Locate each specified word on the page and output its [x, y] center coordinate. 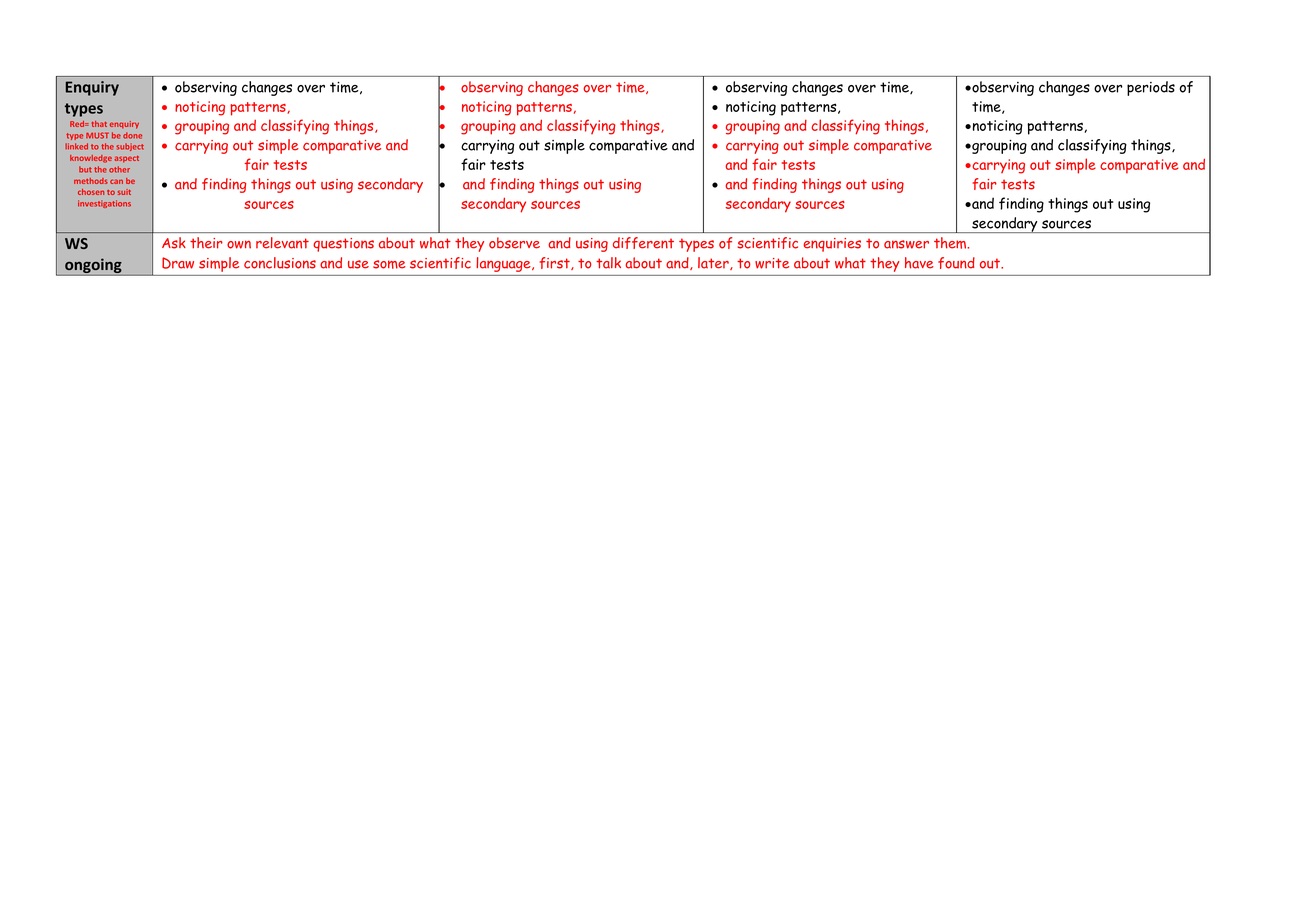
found [956, 263]
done [132, 135]
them [951, 243]
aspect [127, 159]
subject [130, 147]
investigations [104, 204]
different [643, 243]
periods [1151, 88]
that [99, 124]
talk [608, 263]
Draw [178, 263]
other [119, 169]
